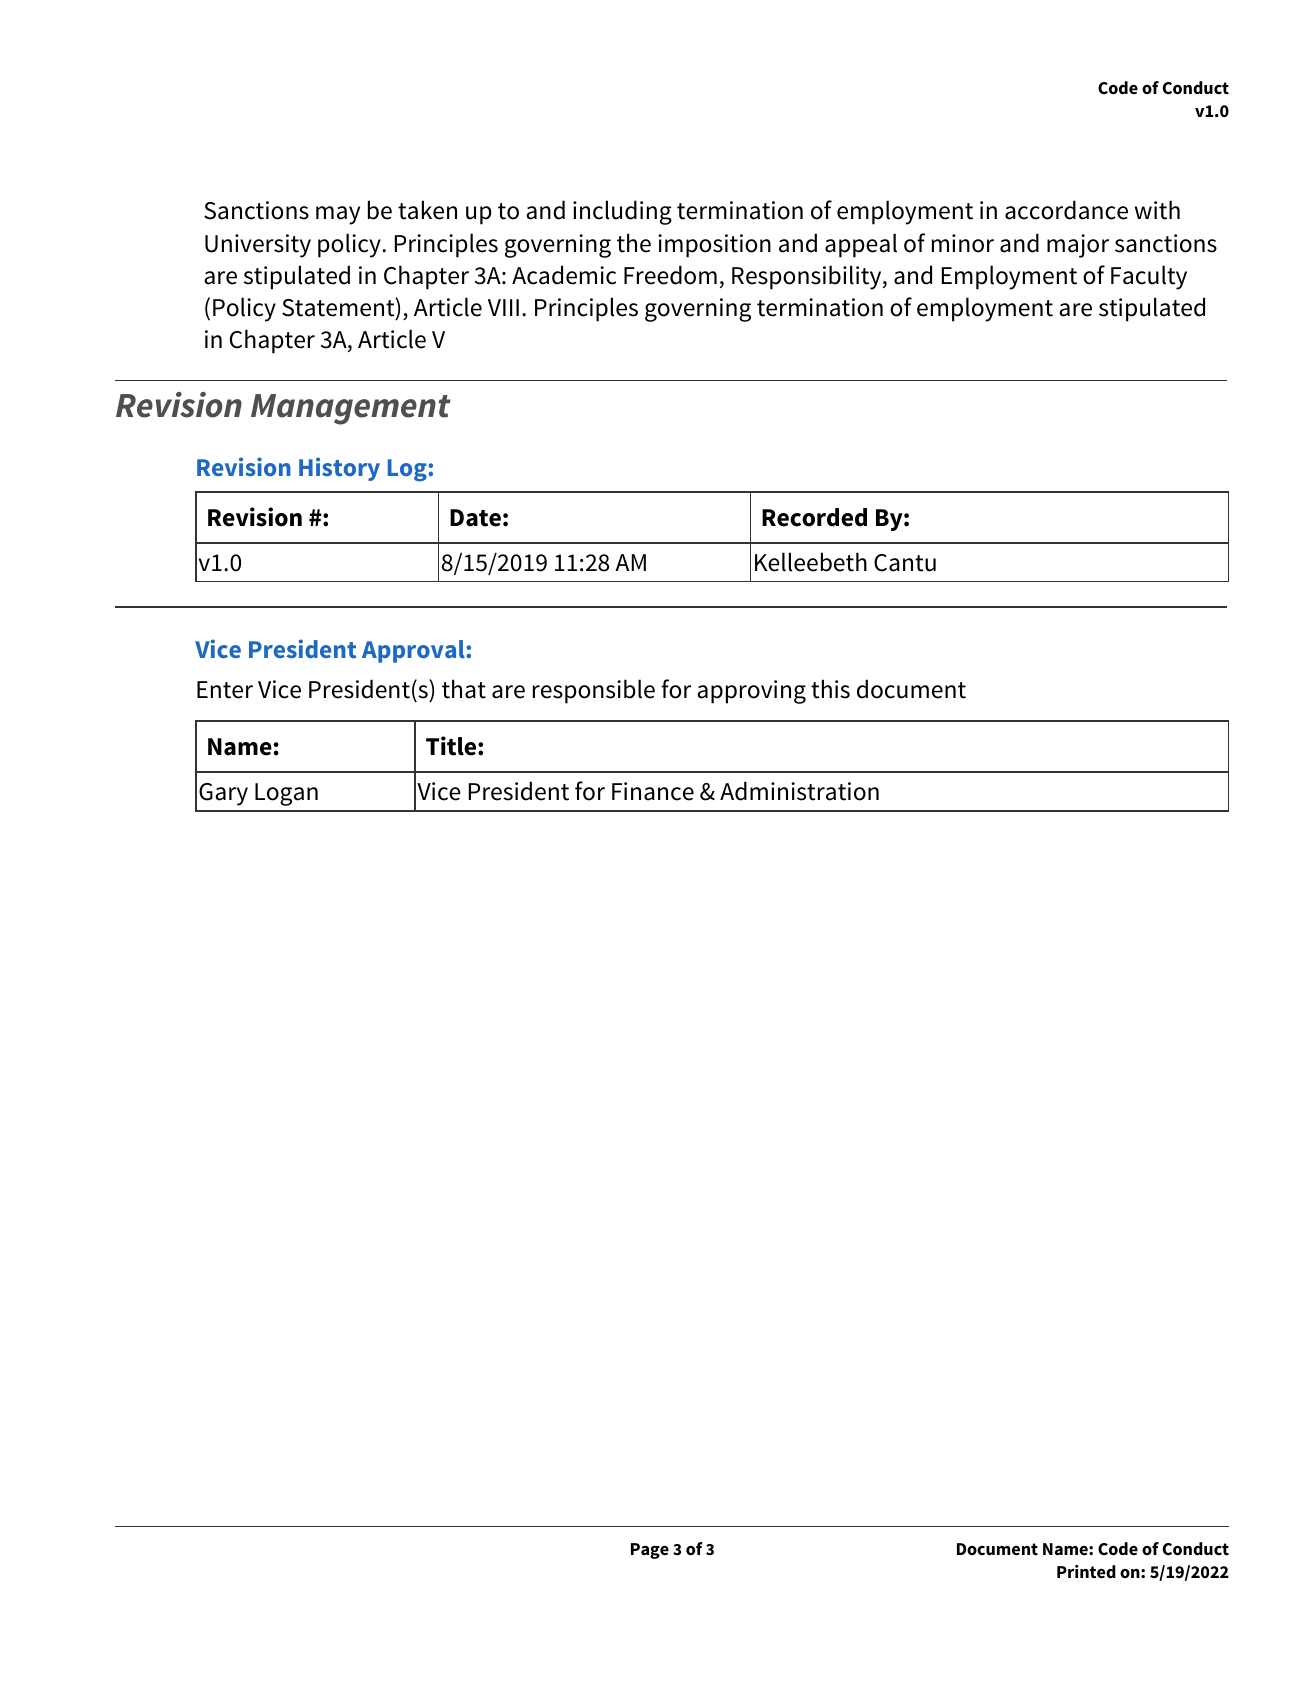 The image size is (1306, 1690). Describe the element at coordinates (1078, 246) in the page. I see `major` at that location.
